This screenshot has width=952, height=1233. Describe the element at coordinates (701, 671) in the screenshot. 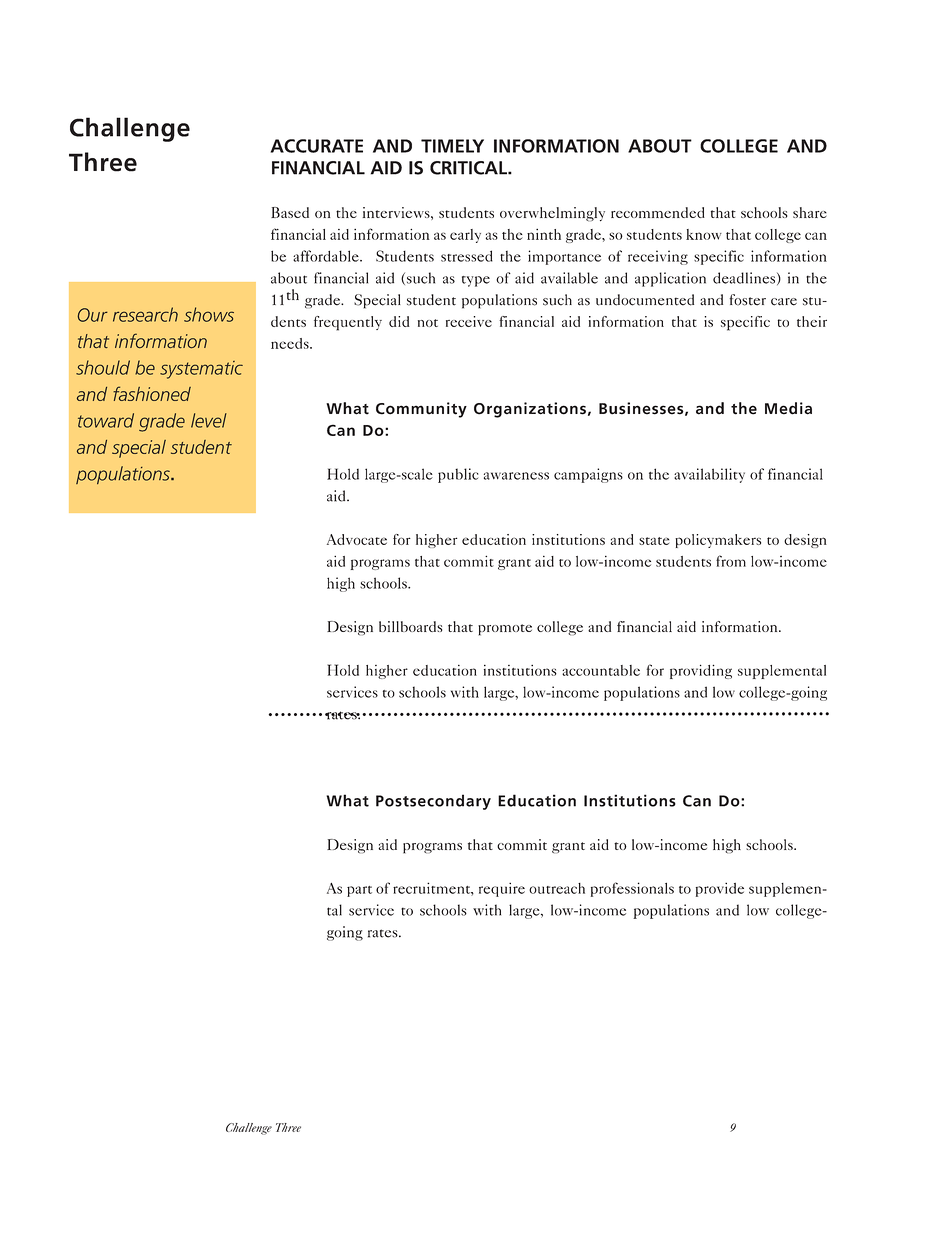

I see `providing` at that location.
